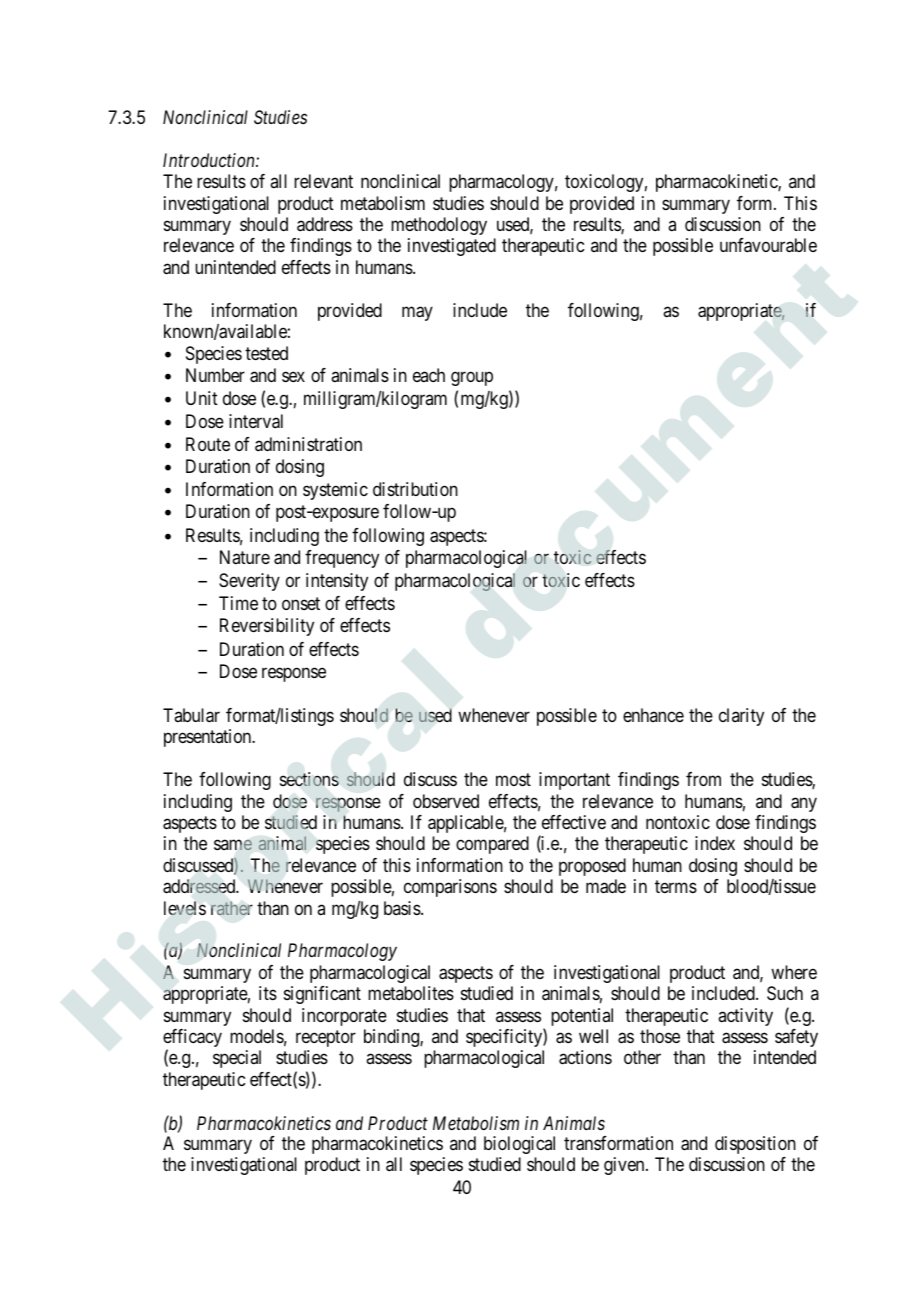  Describe the element at coordinates (256, 421) in the screenshot. I see `interval` at that location.
